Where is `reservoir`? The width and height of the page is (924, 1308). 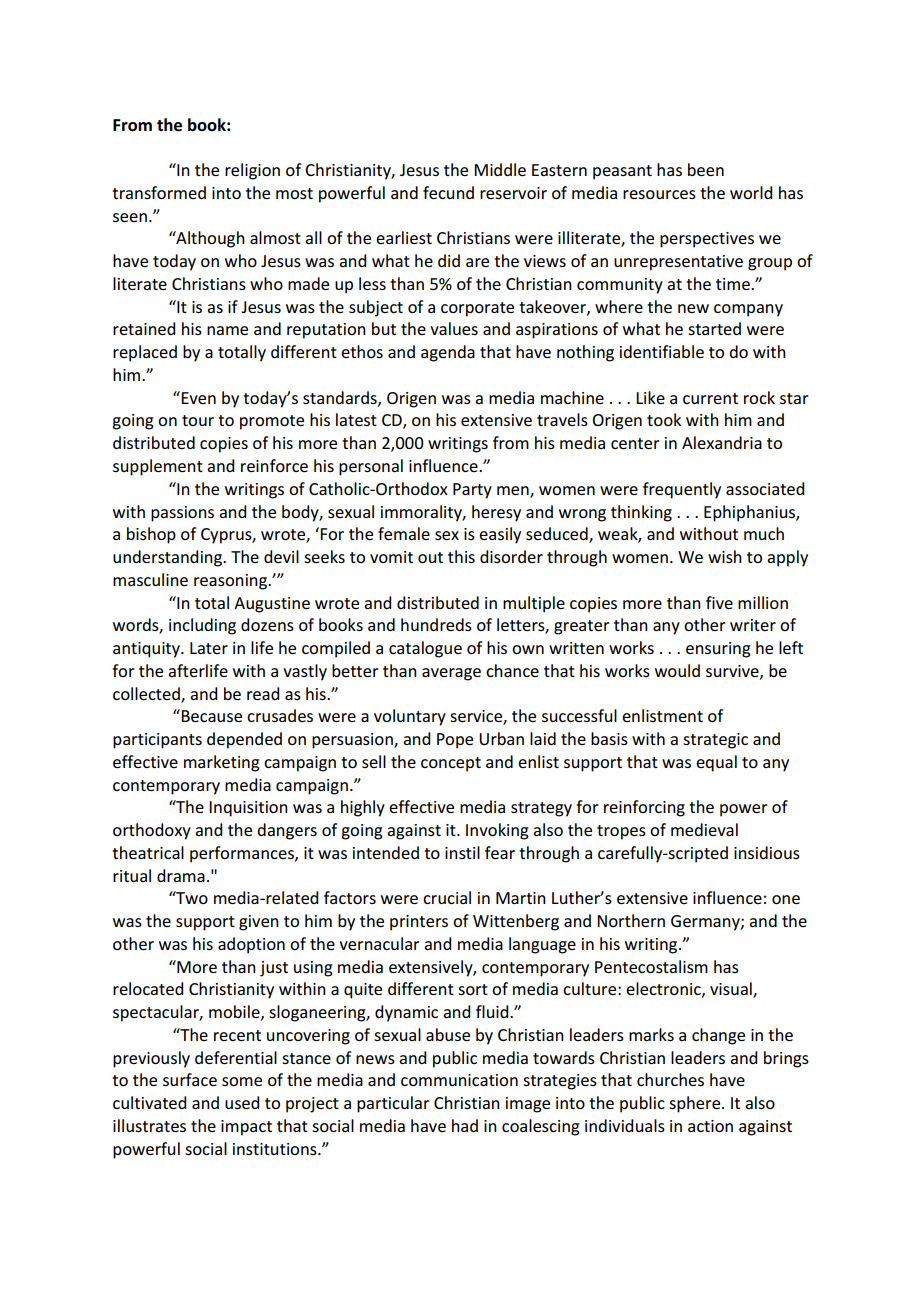 reservoir is located at coordinates (513, 193).
